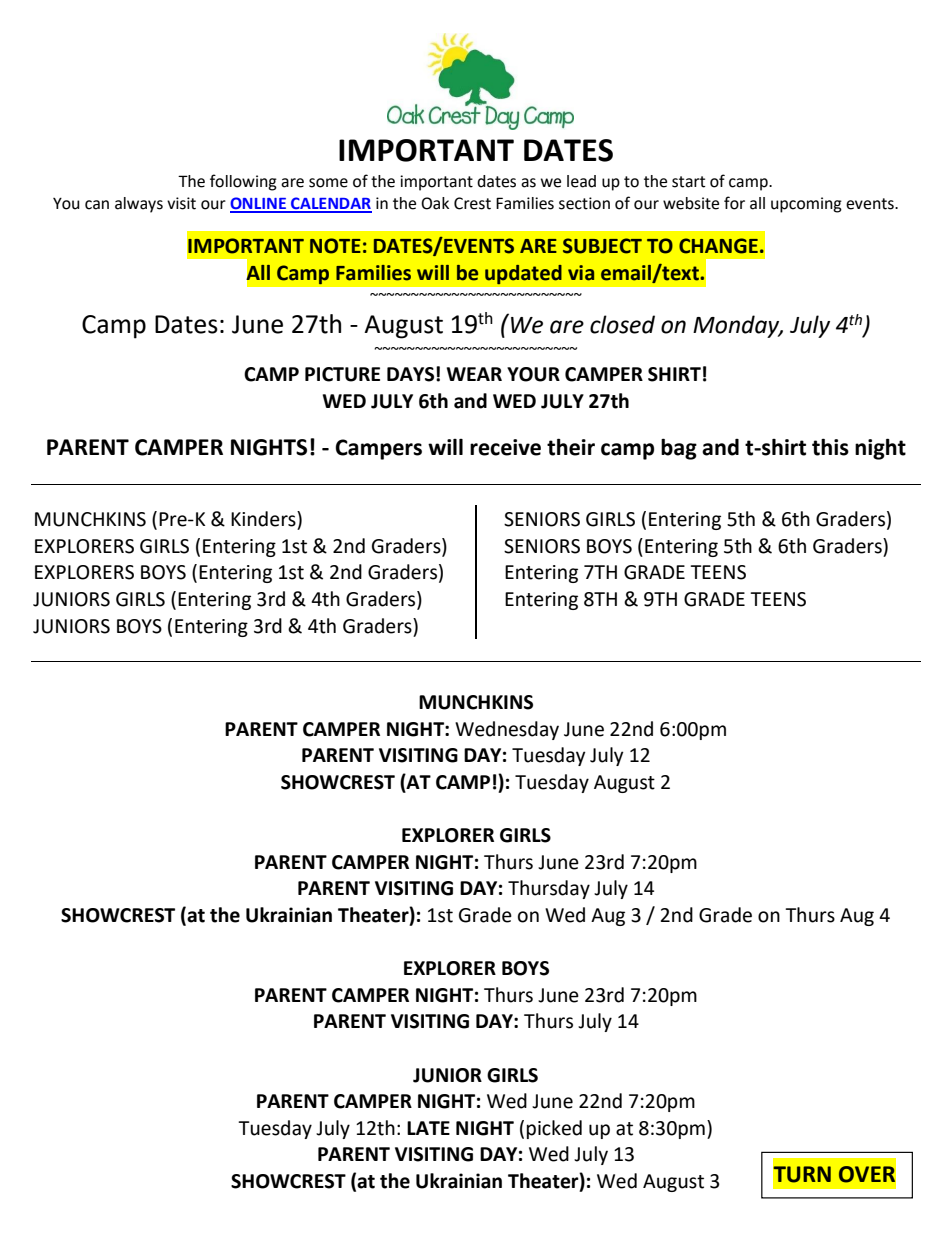 This image has height=1233, width=952. What do you see at coordinates (507, 730) in the image?
I see `Wednesday` at bounding box center [507, 730].
